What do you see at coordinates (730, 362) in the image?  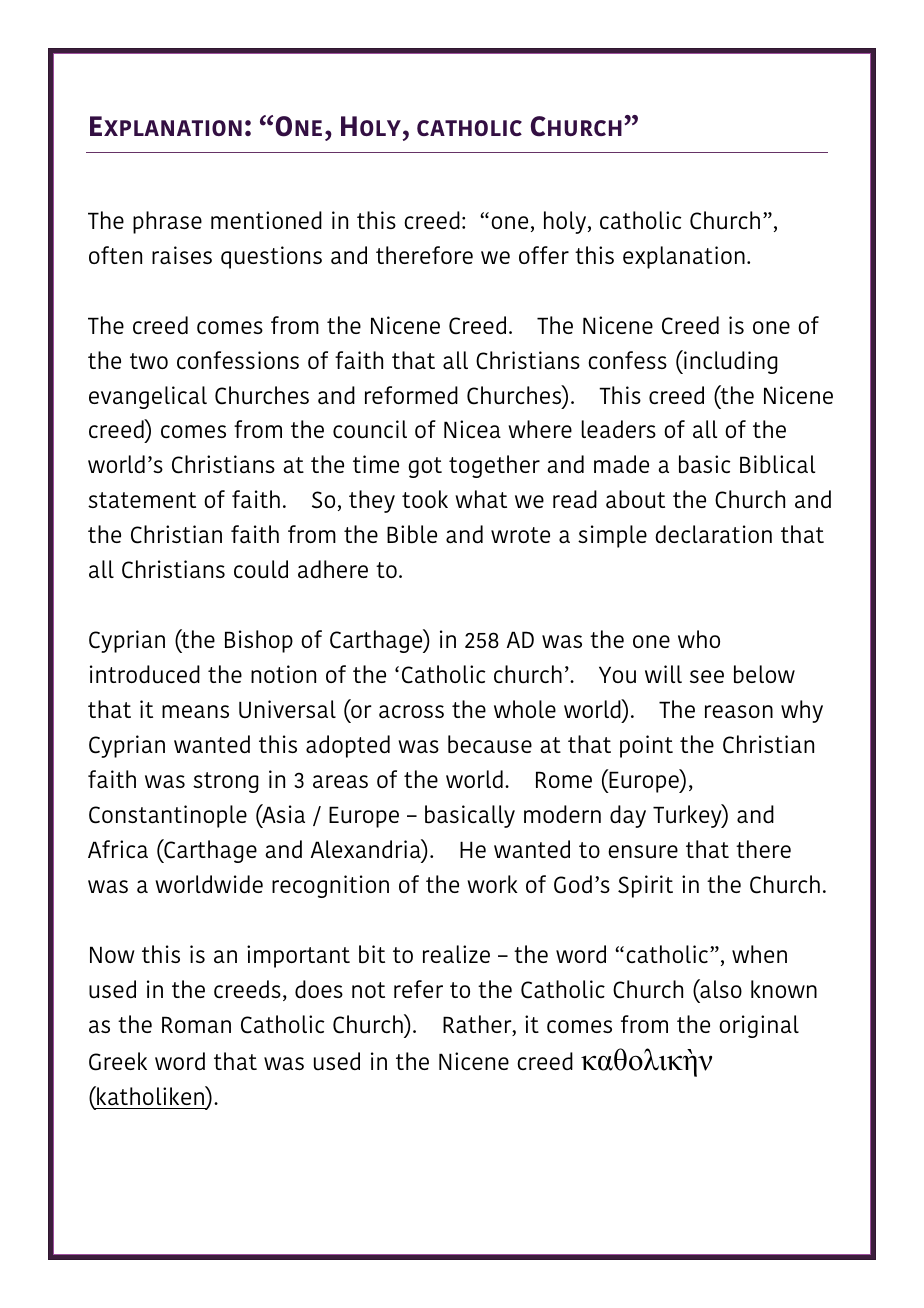 I see `including` at bounding box center [730, 362].
